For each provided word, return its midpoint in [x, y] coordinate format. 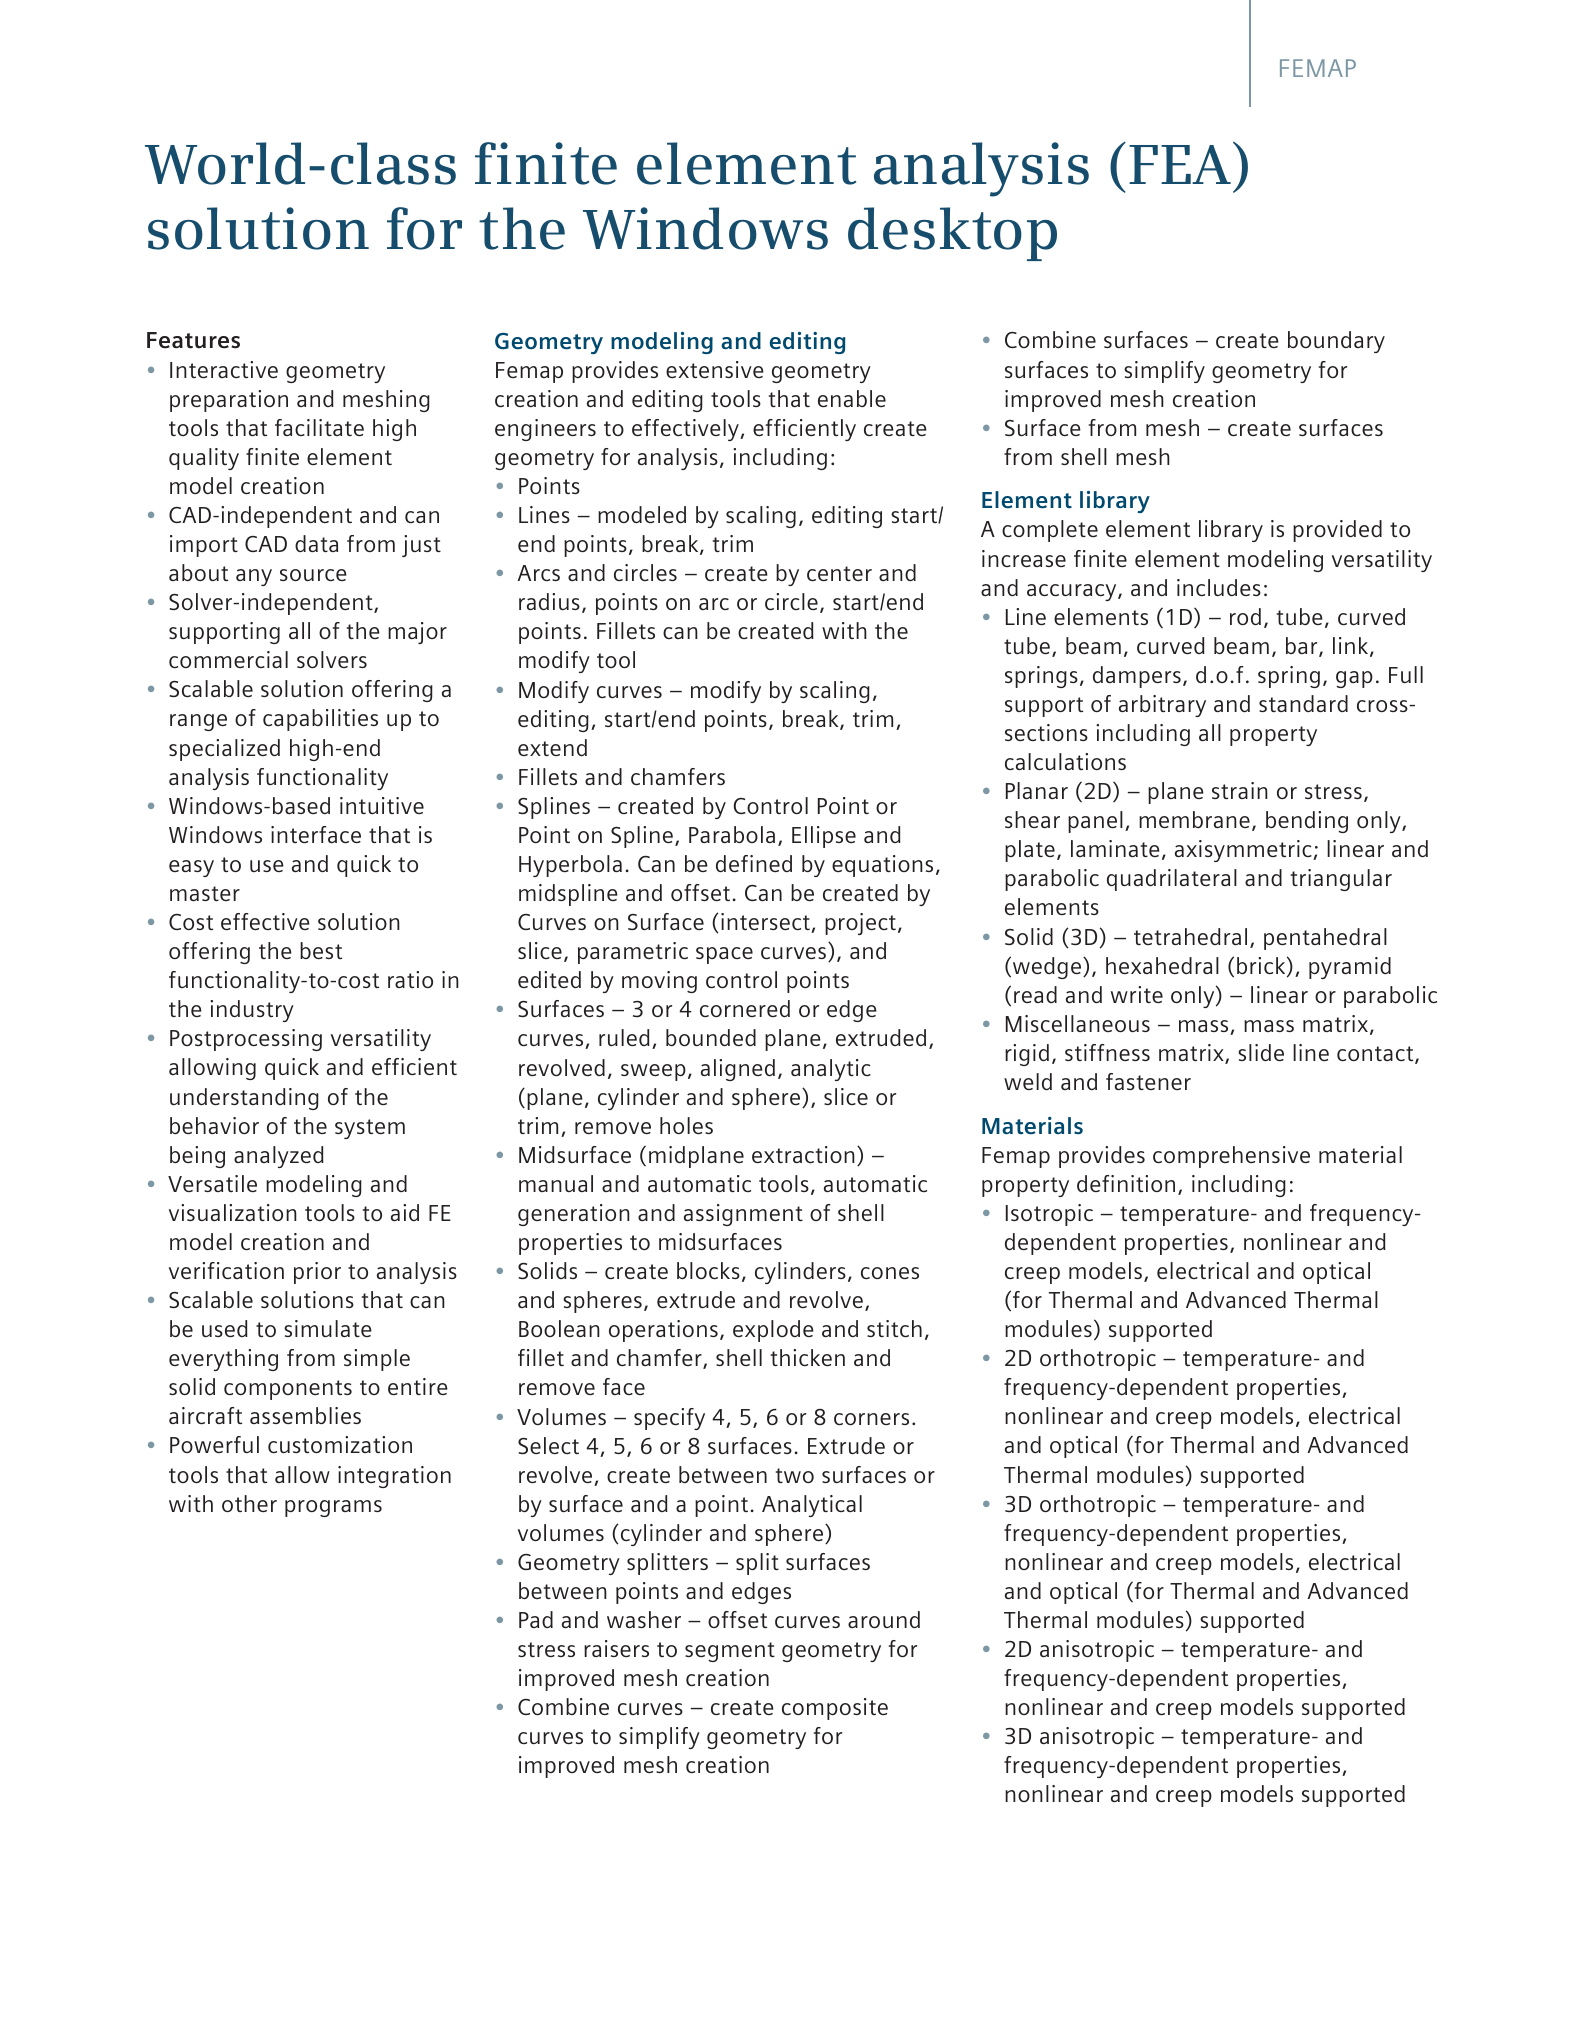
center [839, 573]
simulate [328, 1328]
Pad [536, 1619]
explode [773, 1331]
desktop [952, 234]
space [724, 955]
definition [1126, 1183]
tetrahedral [1190, 936]
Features [193, 340]
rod [1245, 616]
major [417, 633]
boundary [1336, 342]
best [321, 950]
